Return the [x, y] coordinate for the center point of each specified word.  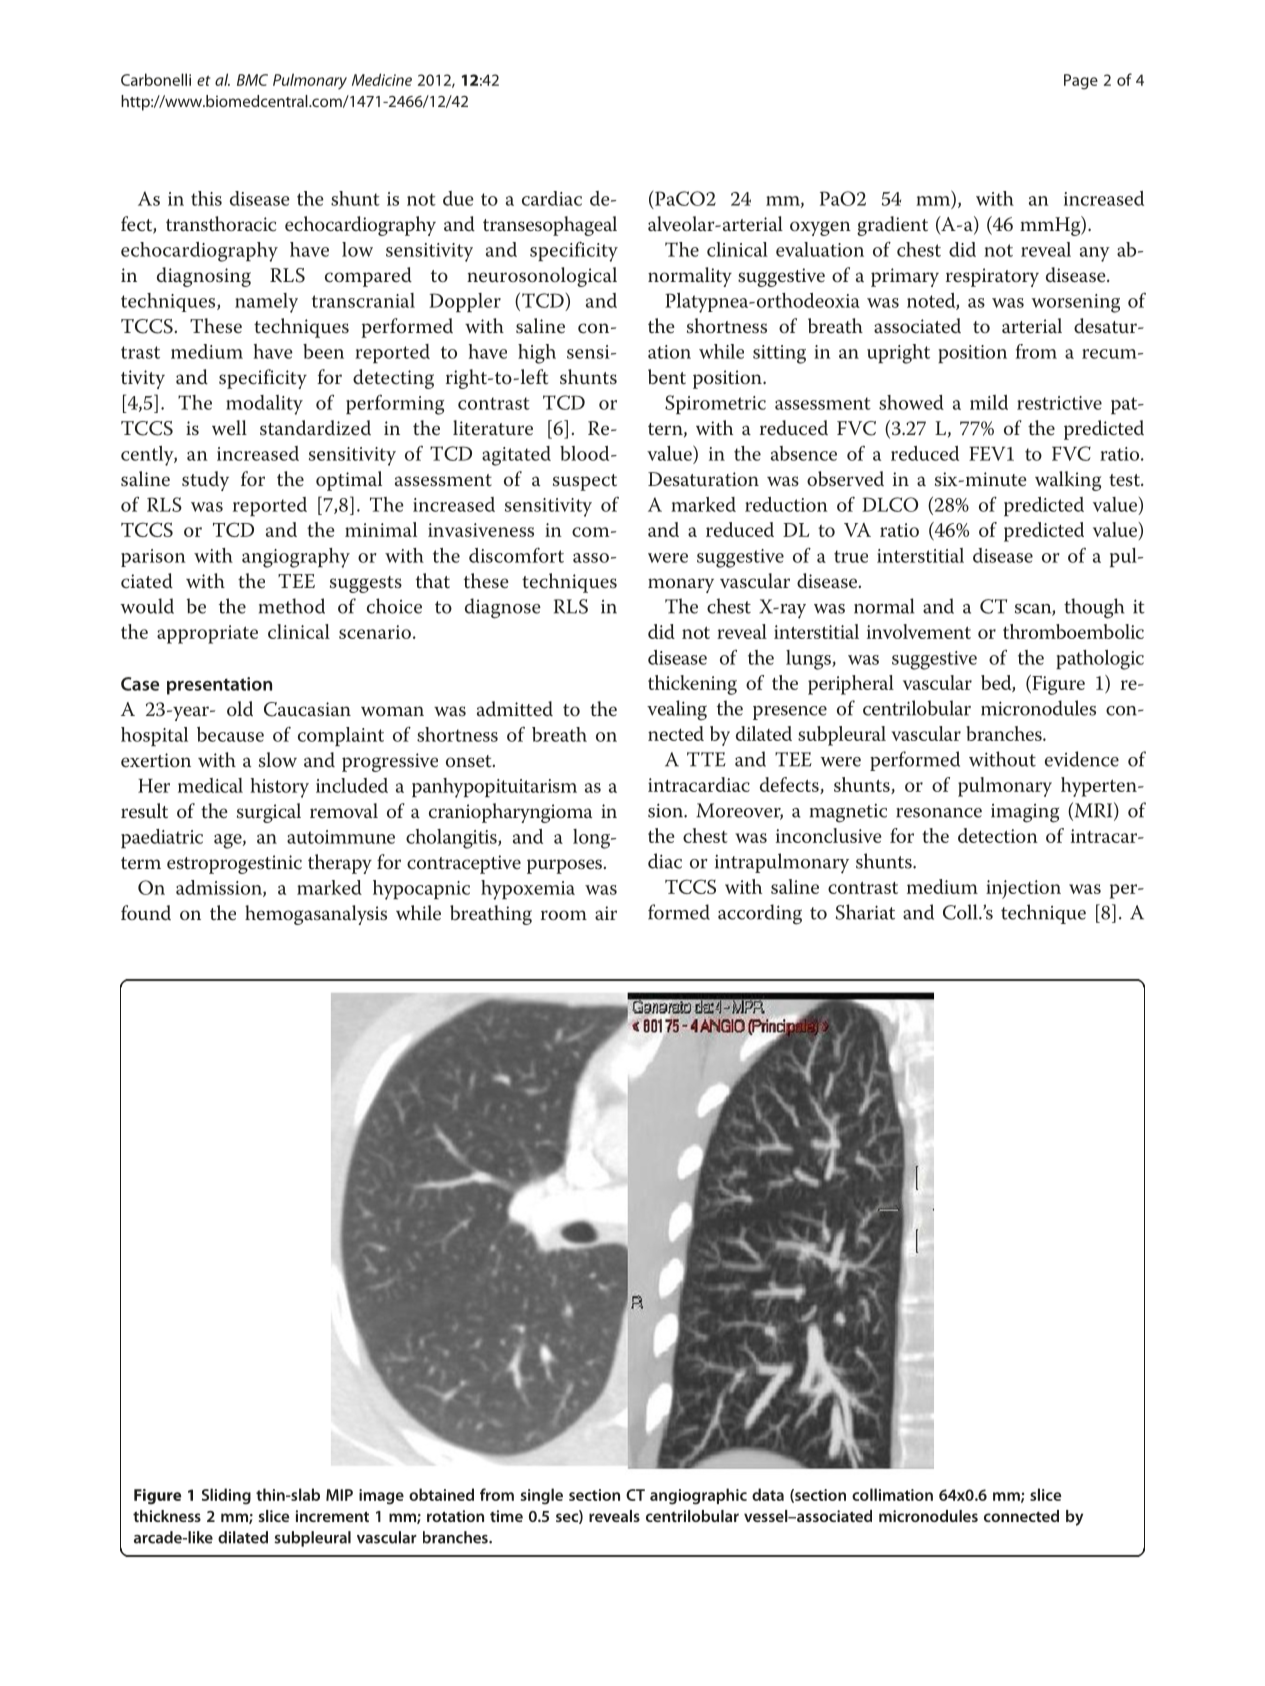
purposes [564, 866]
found [146, 913]
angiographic [698, 1496]
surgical [269, 813]
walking [1068, 481]
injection [1023, 889]
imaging [1025, 813]
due [458, 198]
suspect [585, 482]
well [229, 428]
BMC [252, 80]
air [606, 913]
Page [1081, 82]
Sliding [226, 1496]
